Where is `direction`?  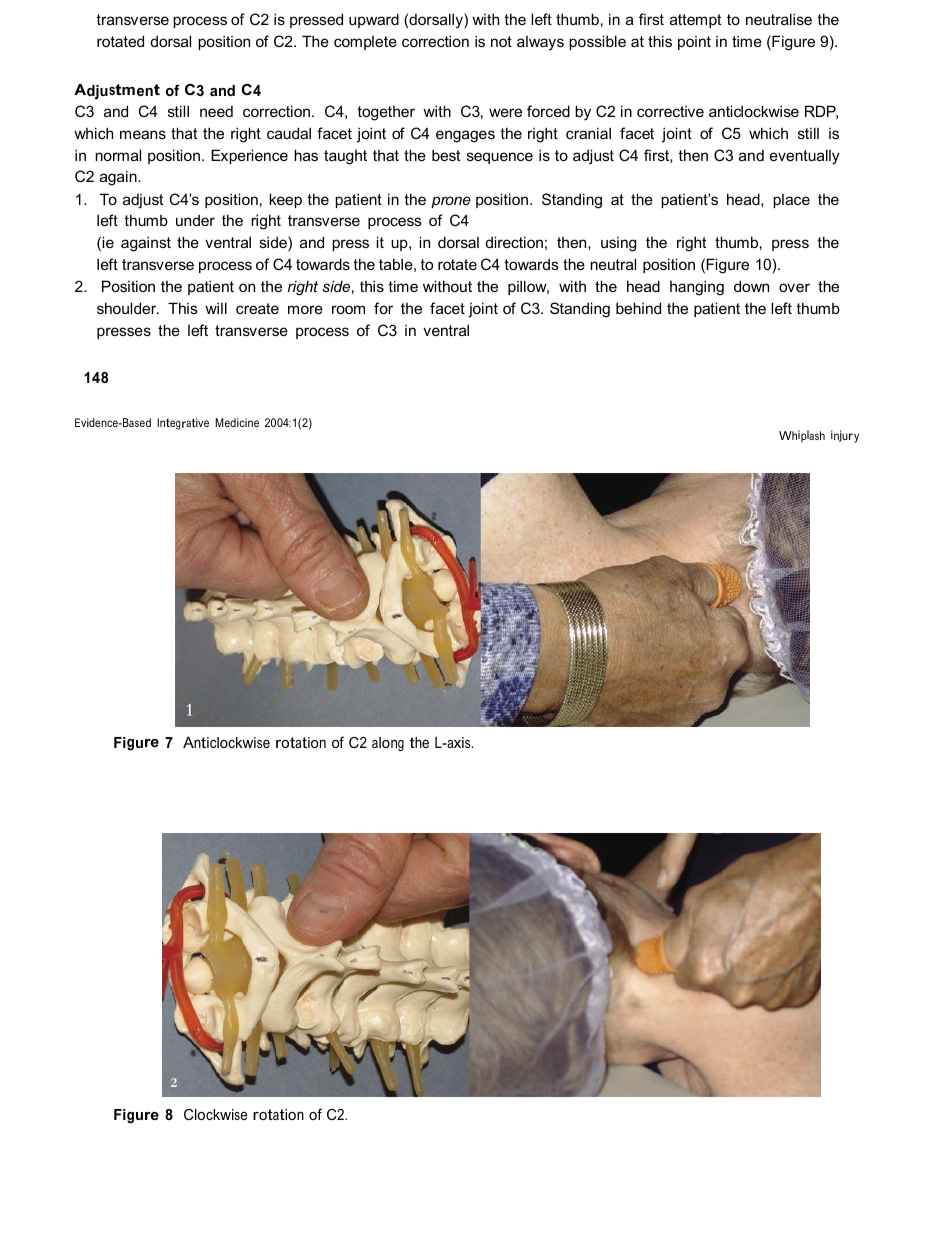
direction is located at coordinates (514, 242).
